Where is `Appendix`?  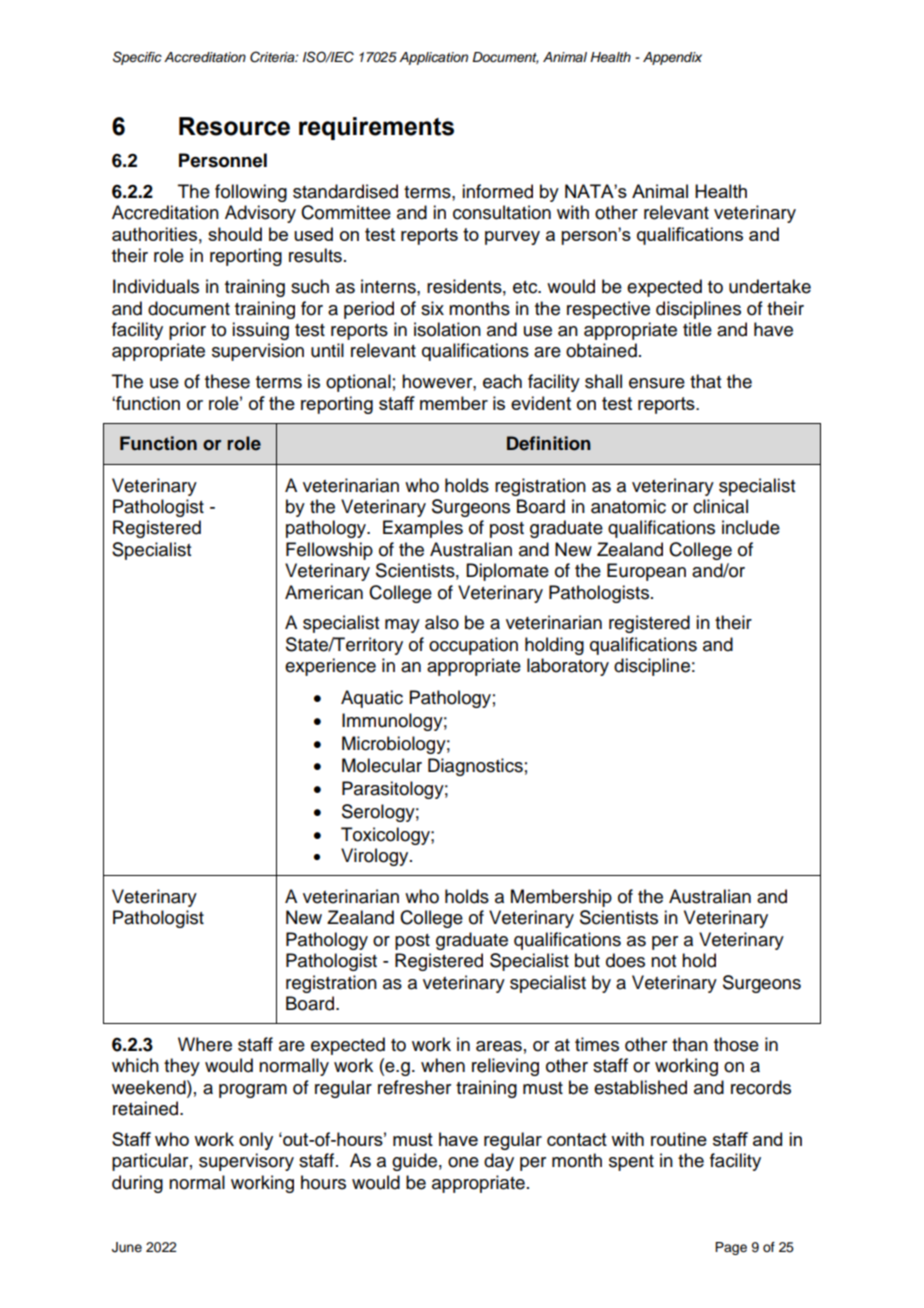
Appendix is located at coordinates (672, 58).
